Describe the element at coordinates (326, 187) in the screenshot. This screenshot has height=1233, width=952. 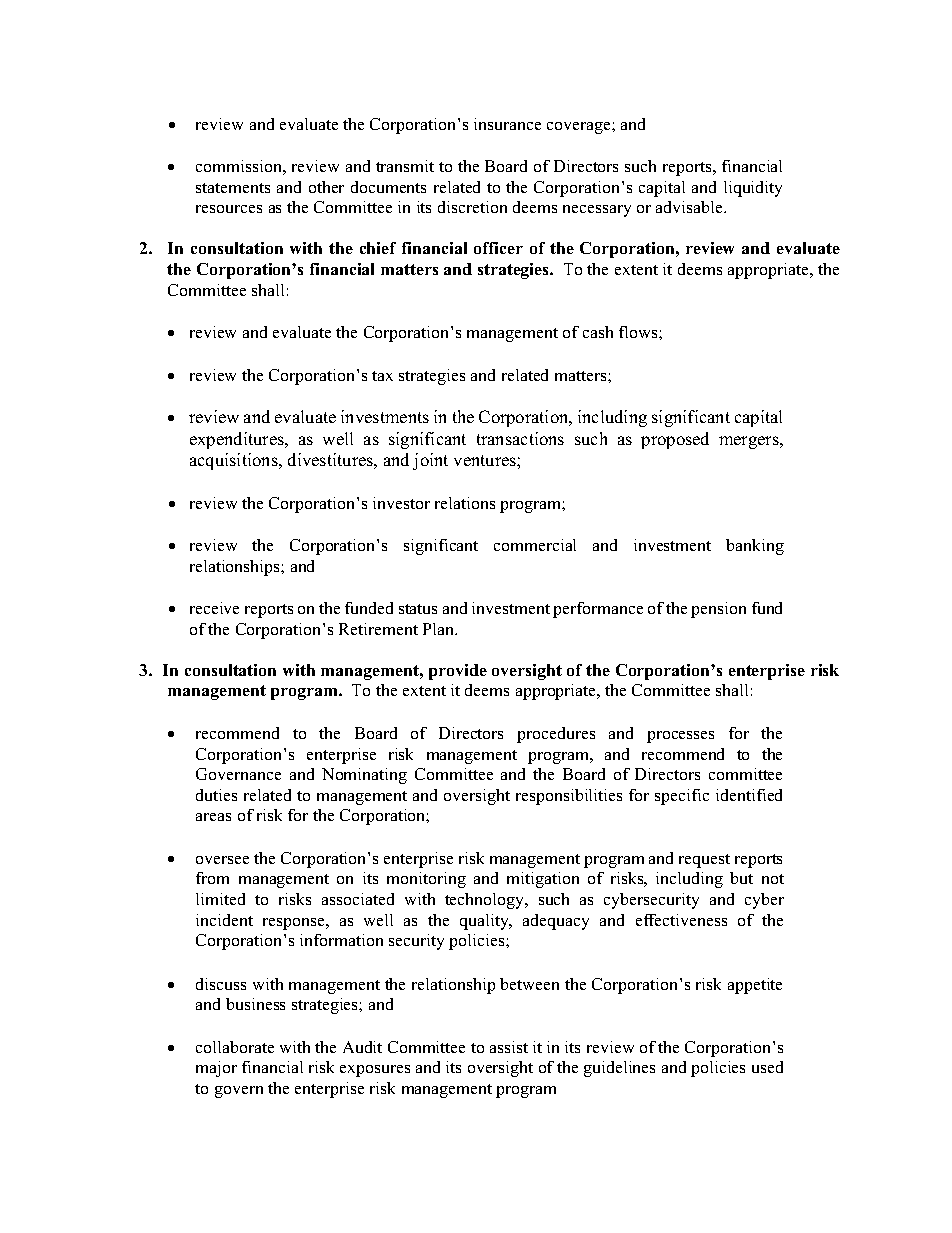
I see `other` at that location.
